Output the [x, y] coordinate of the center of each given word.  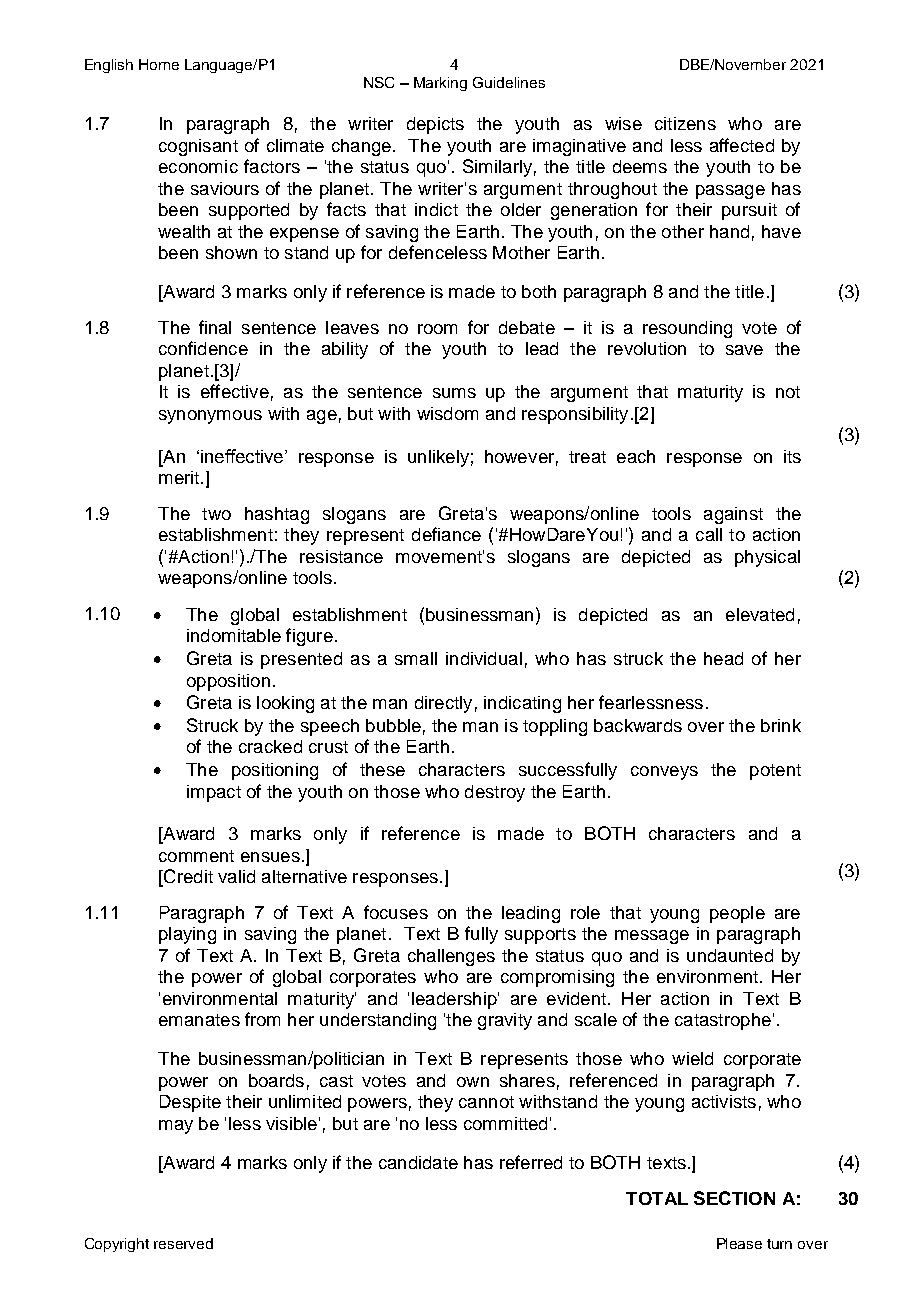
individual [484, 658]
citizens [685, 123]
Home [159, 64]
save [744, 350]
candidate [418, 1162]
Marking [440, 84]
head [723, 658]
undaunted [730, 955]
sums [454, 393]
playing [187, 935]
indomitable [234, 635]
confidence [203, 348]
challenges [451, 957]
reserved [183, 1243]
